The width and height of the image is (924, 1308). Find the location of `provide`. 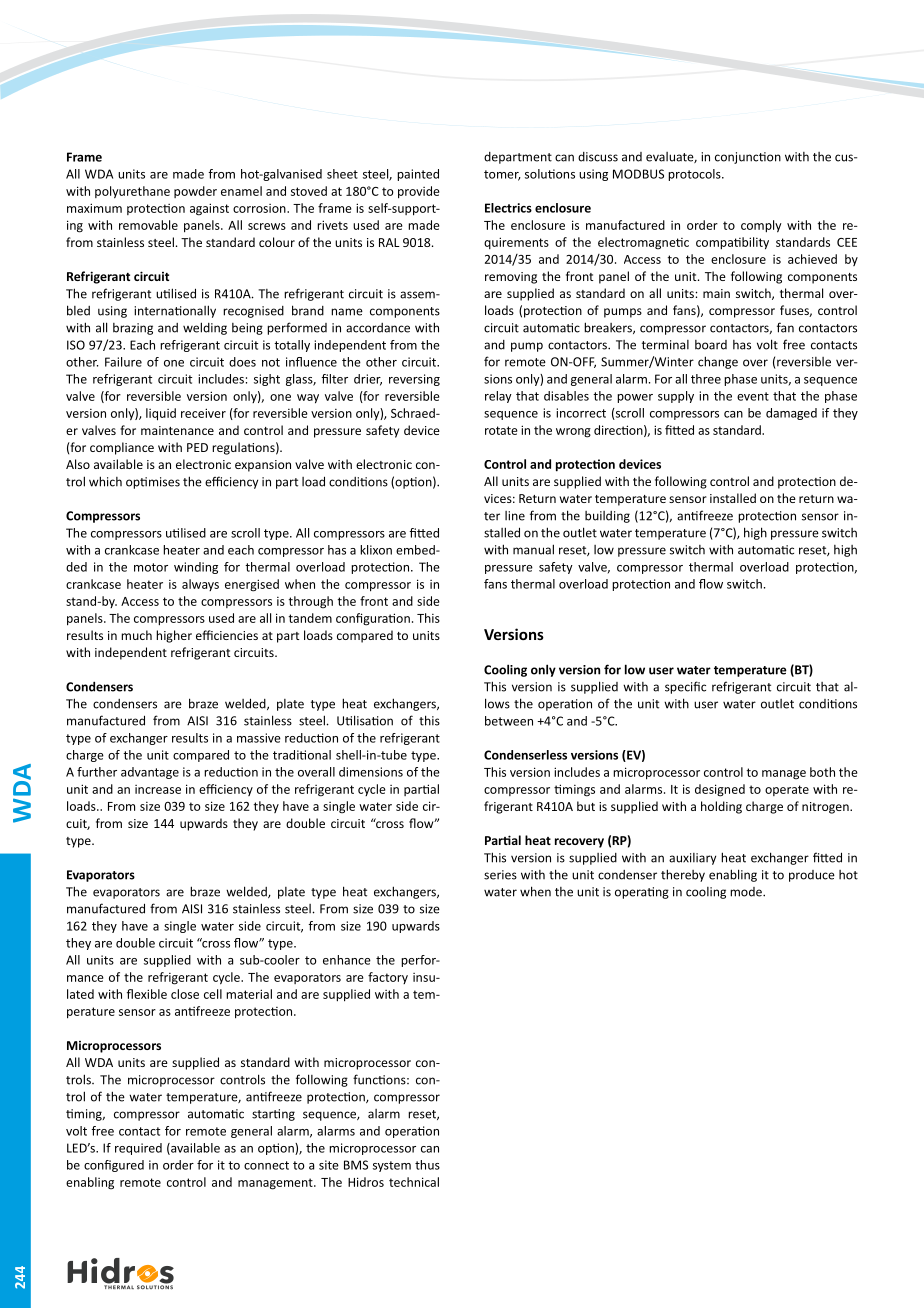

provide is located at coordinates (419, 192).
